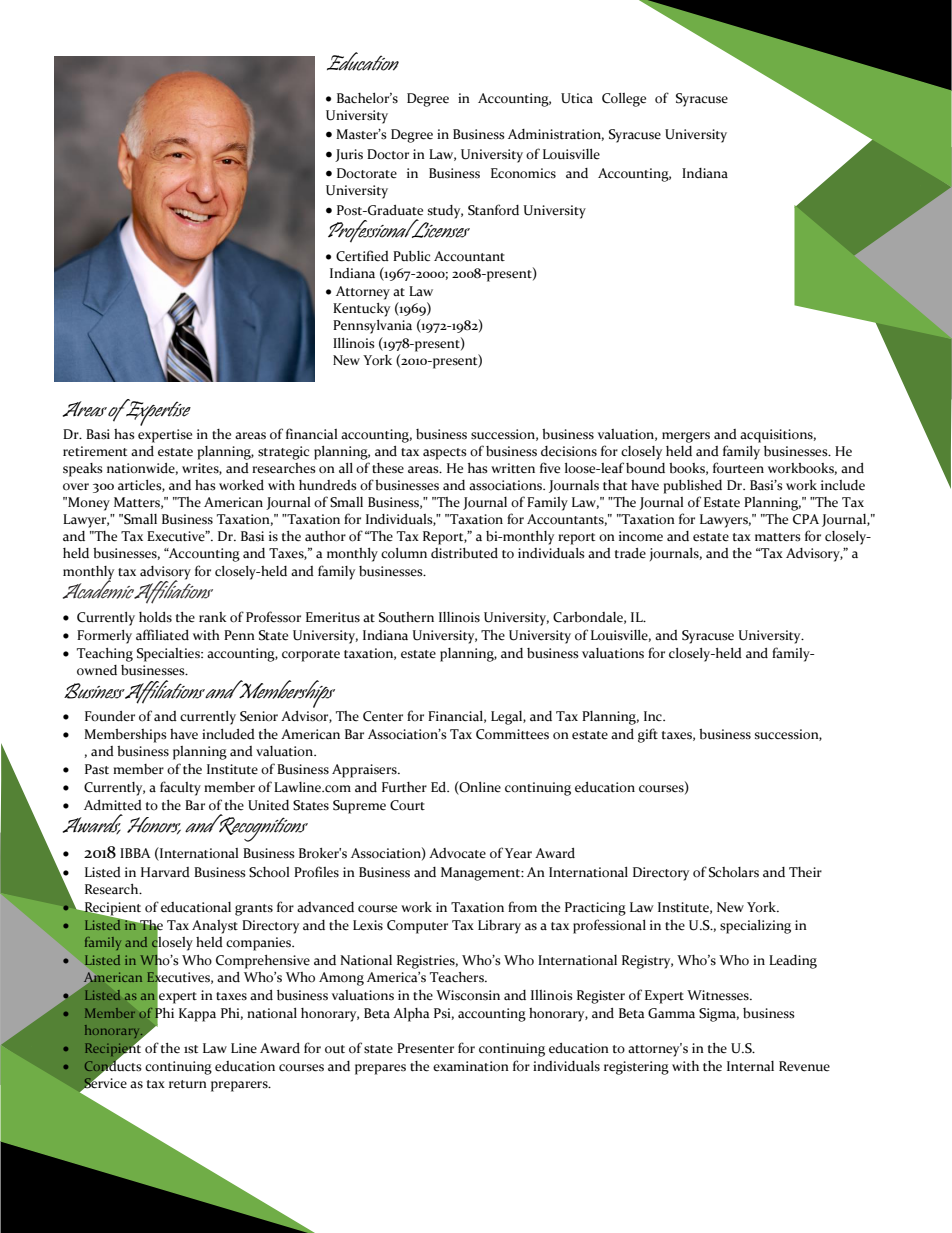 The width and height of the document is (952, 1233). What do you see at coordinates (686, 437) in the document?
I see `mergers` at bounding box center [686, 437].
